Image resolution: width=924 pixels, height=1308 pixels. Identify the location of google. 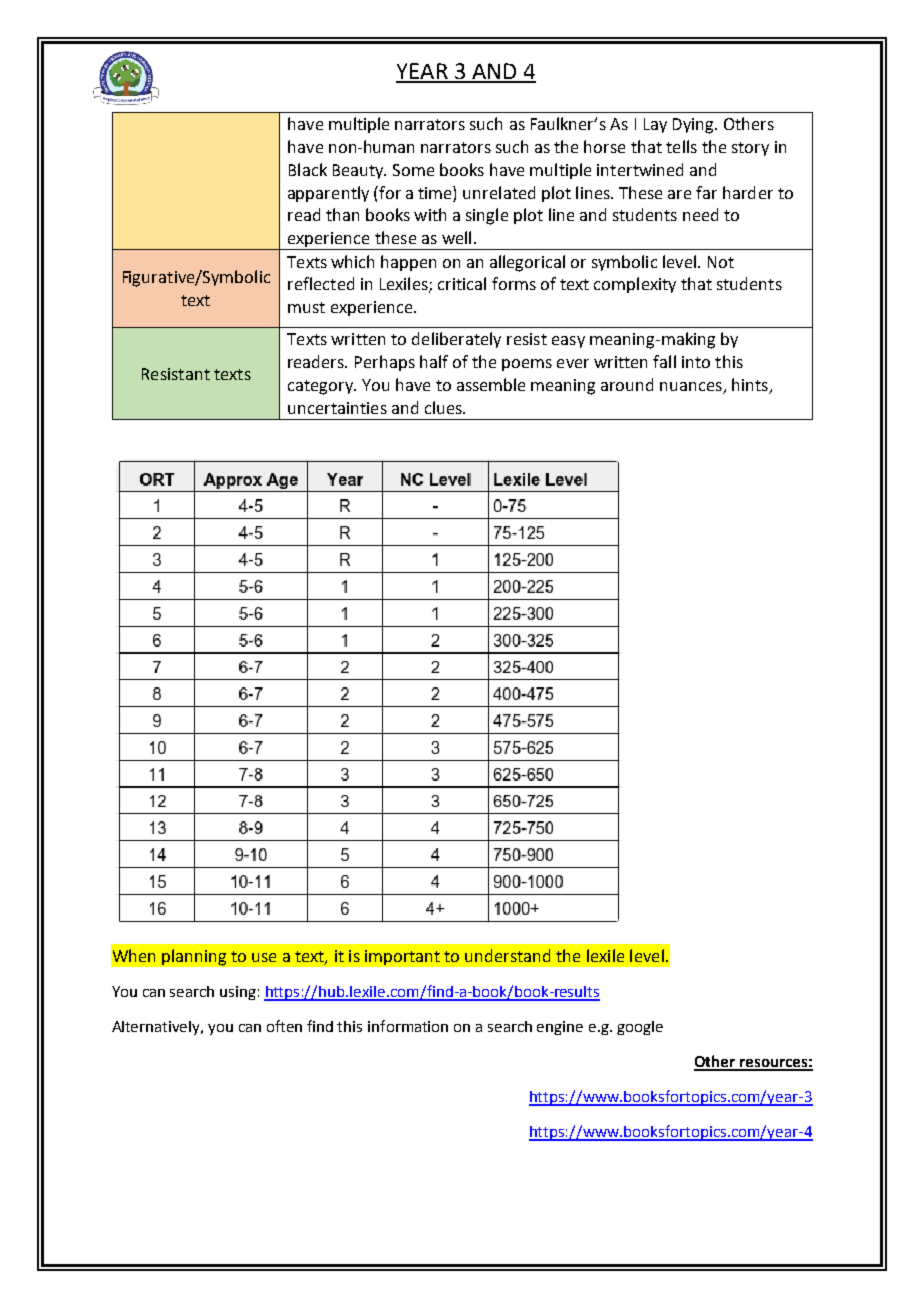
(640, 1028).
